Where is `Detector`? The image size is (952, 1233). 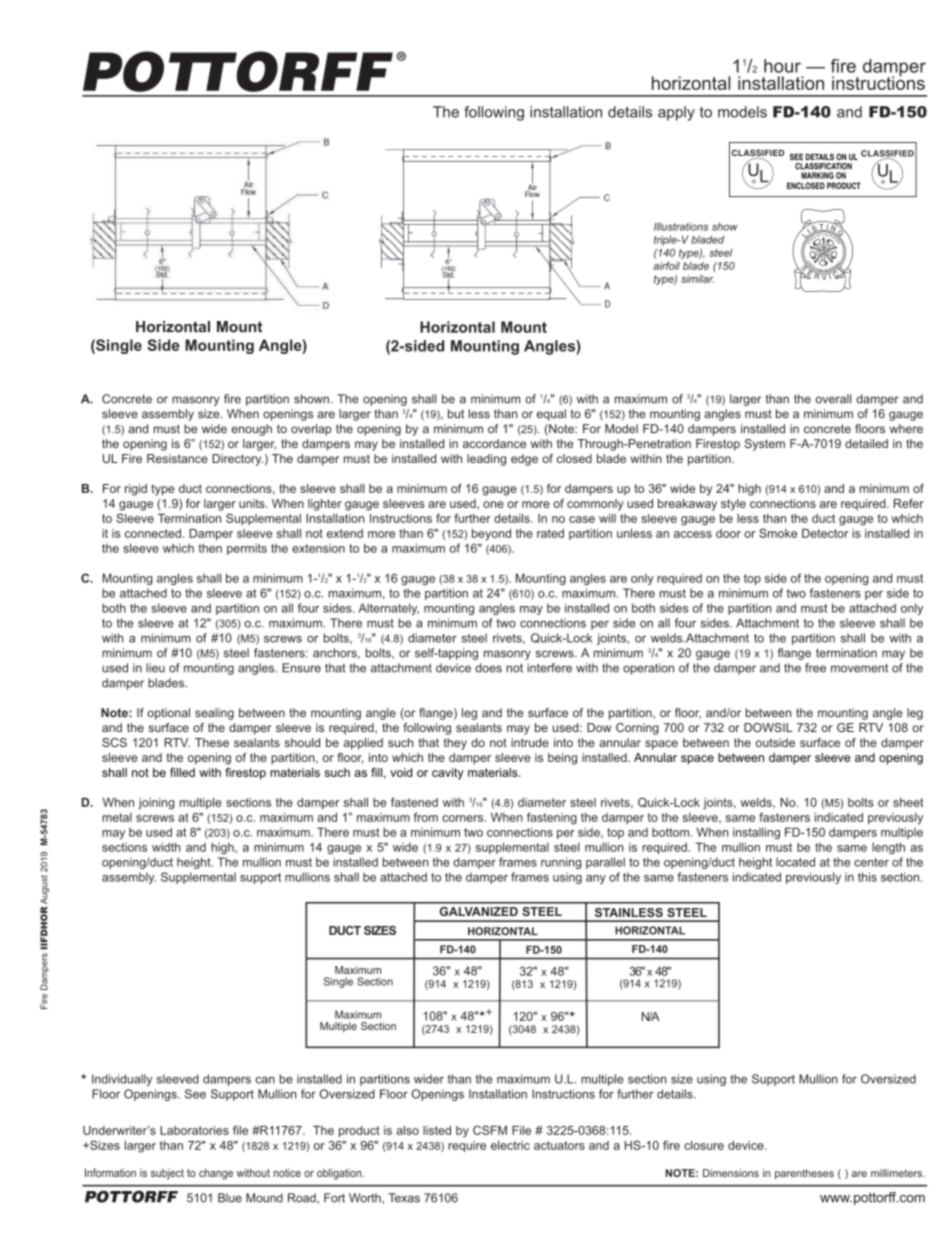
Detector is located at coordinates (825, 533).
